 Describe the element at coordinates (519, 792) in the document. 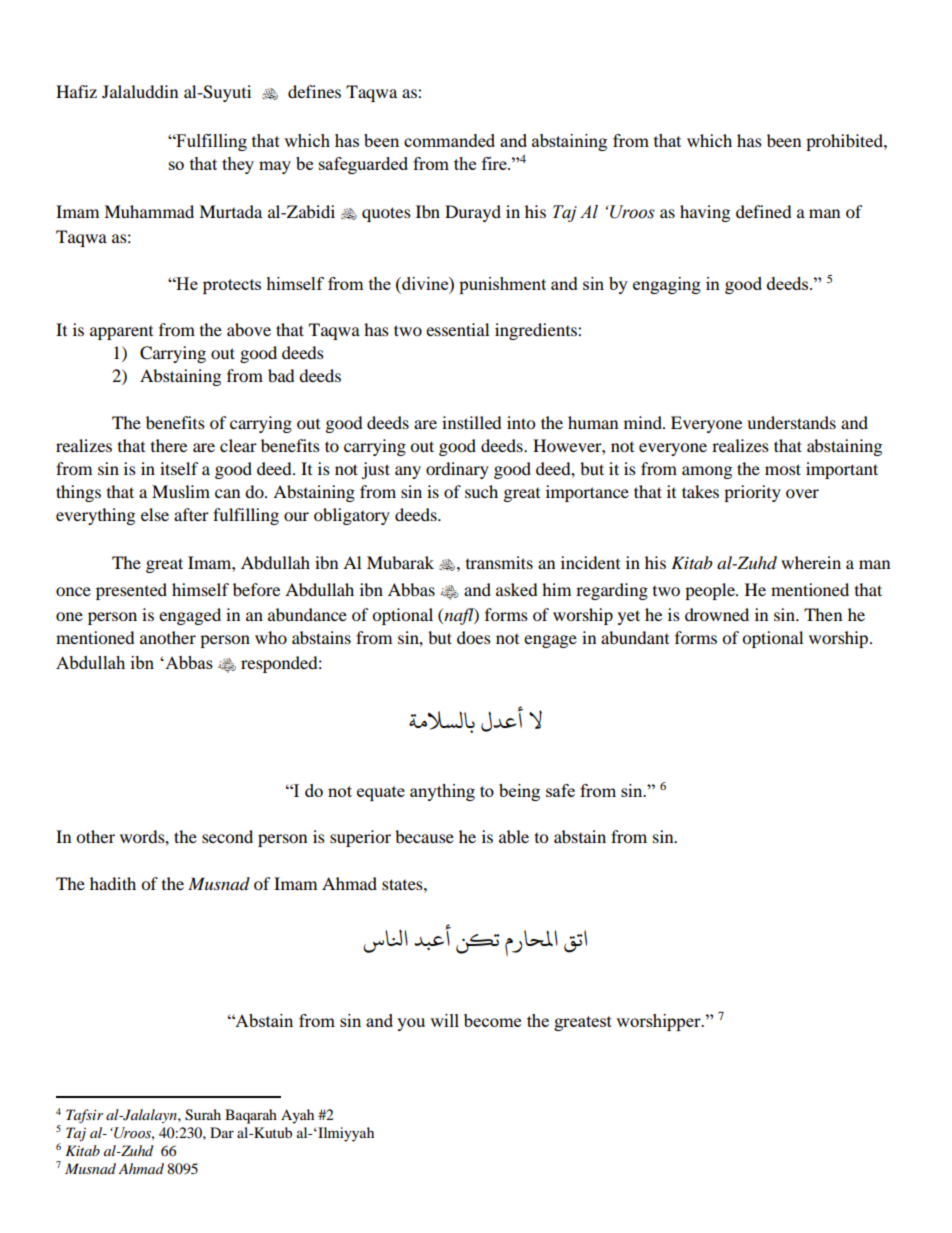

I see `being` at that location.
